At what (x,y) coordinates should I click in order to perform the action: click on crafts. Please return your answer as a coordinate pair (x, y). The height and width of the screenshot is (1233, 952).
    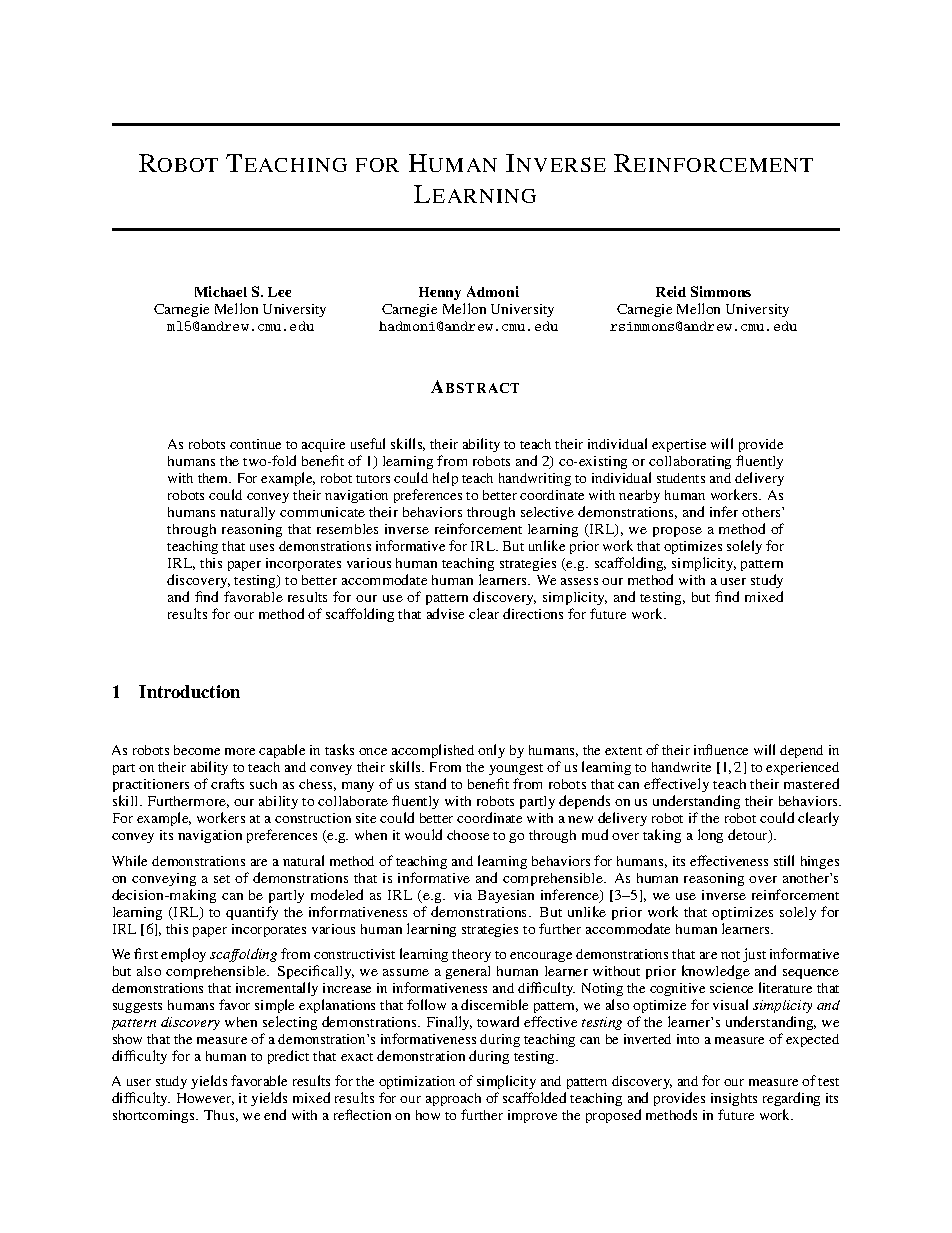
    Looking at the image, I should click on (227, 783).
